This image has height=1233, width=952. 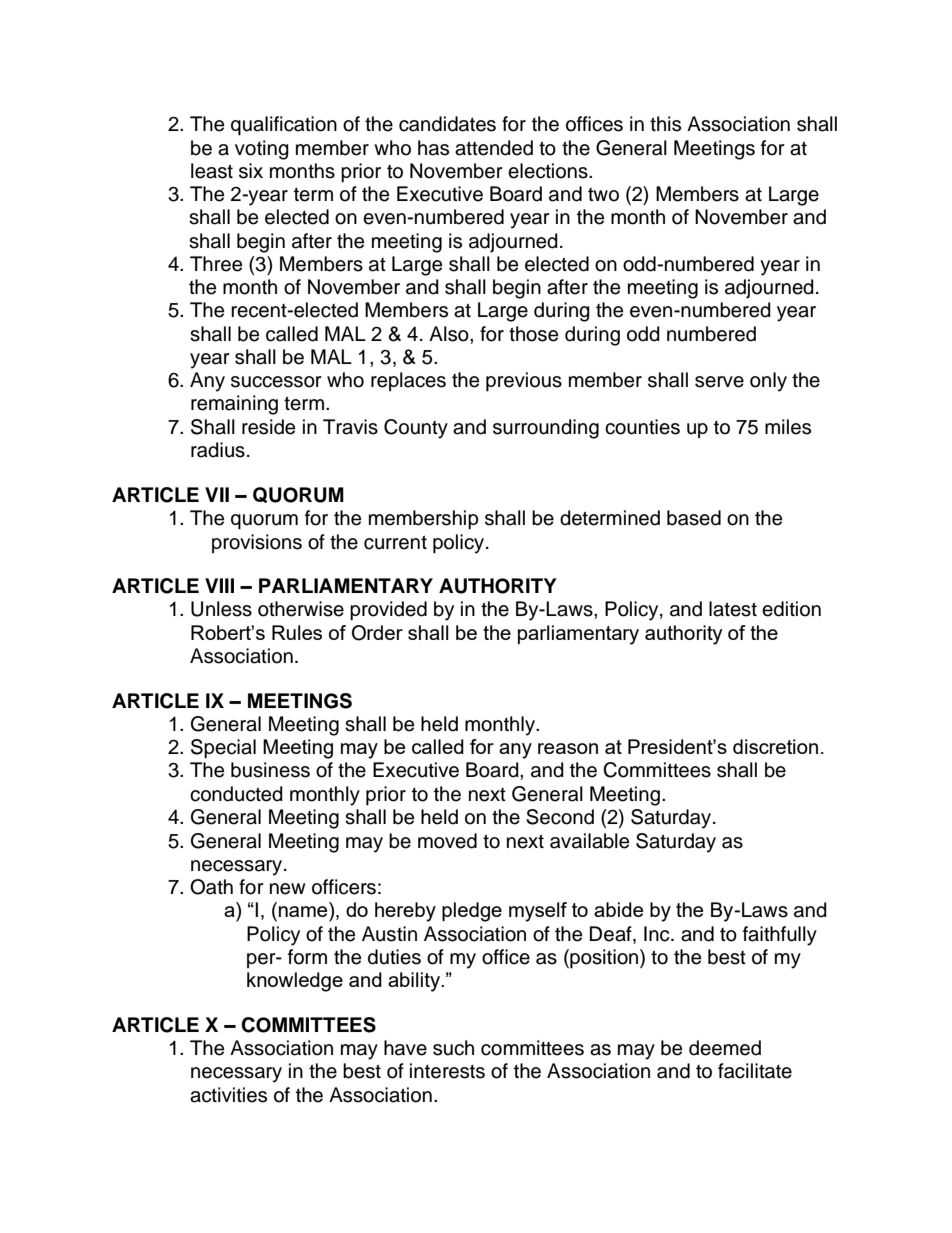 What do you see at coordinates (788, 427) in the image?
I see `miles` at bounding box center [788, 427].
